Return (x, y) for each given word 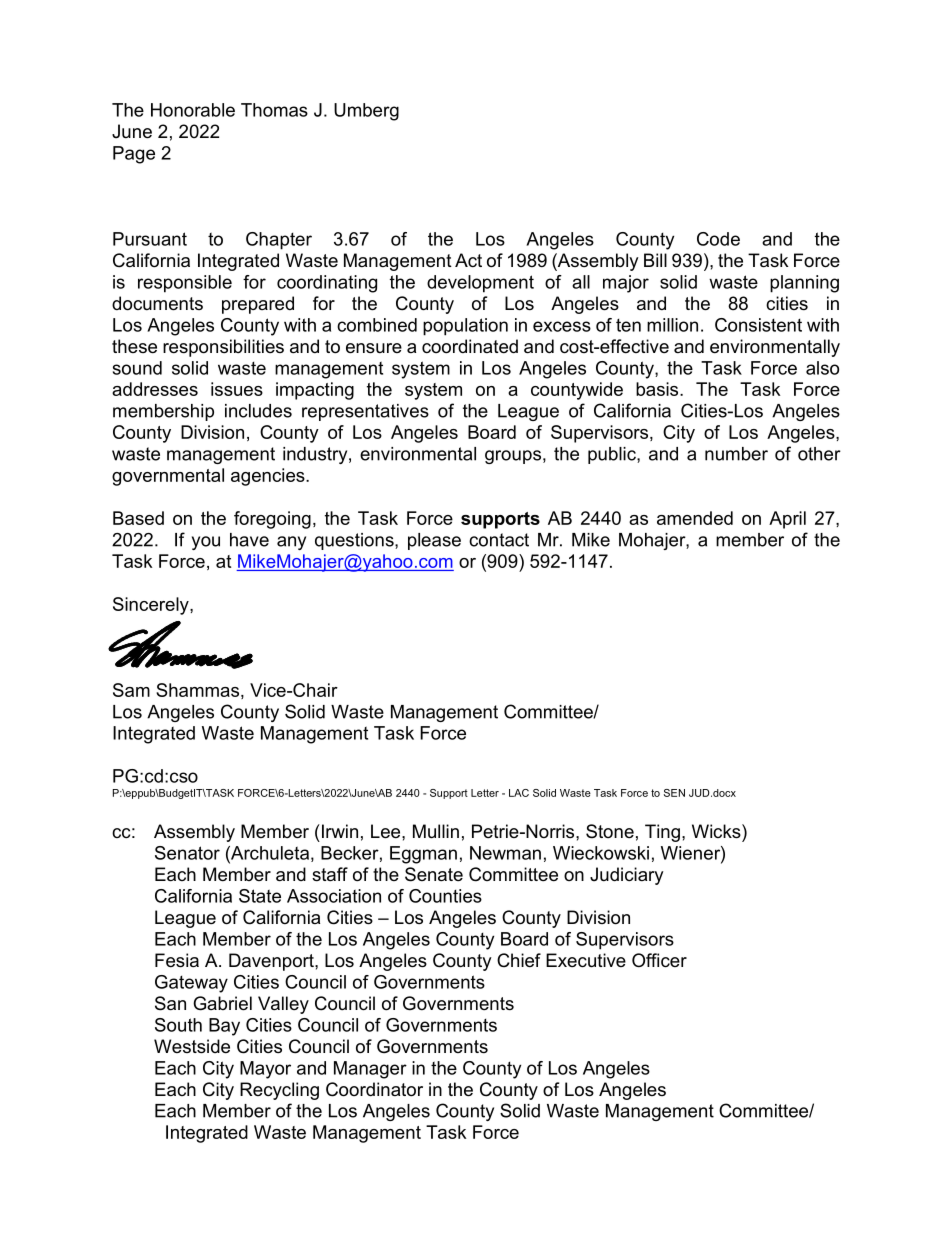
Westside (192, 1046)
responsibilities (223, 348)
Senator (187, 853)
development (480, 284)
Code (718, 239)
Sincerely (152, 606)
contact (499, 540)
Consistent (758, 325)
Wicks (717, 831)
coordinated (470, 346)
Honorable (193, 110)
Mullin (436, 831)
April (787, 520)
